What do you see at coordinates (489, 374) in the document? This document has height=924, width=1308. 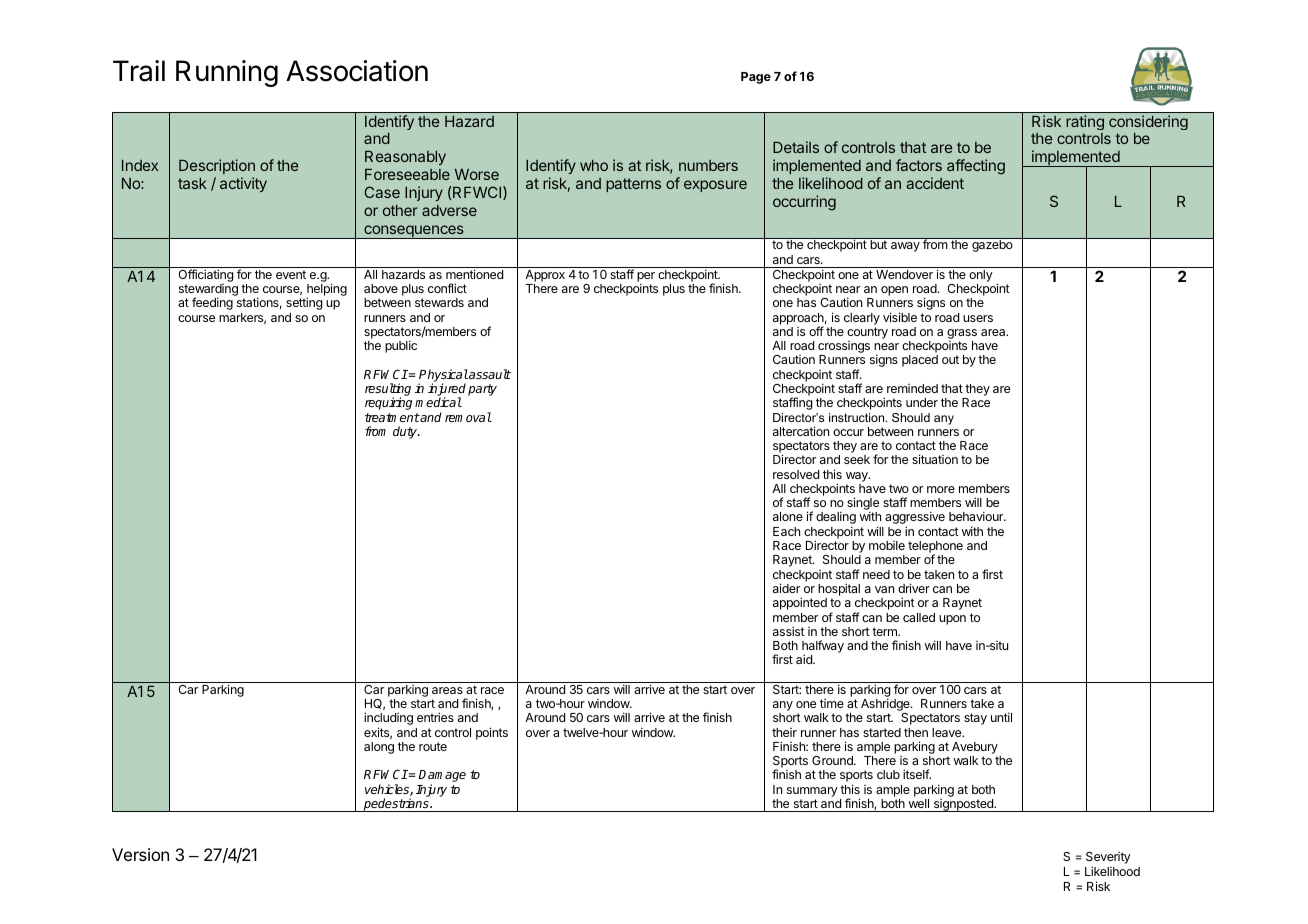 I see `assault` at bounding box center [489, 374].
